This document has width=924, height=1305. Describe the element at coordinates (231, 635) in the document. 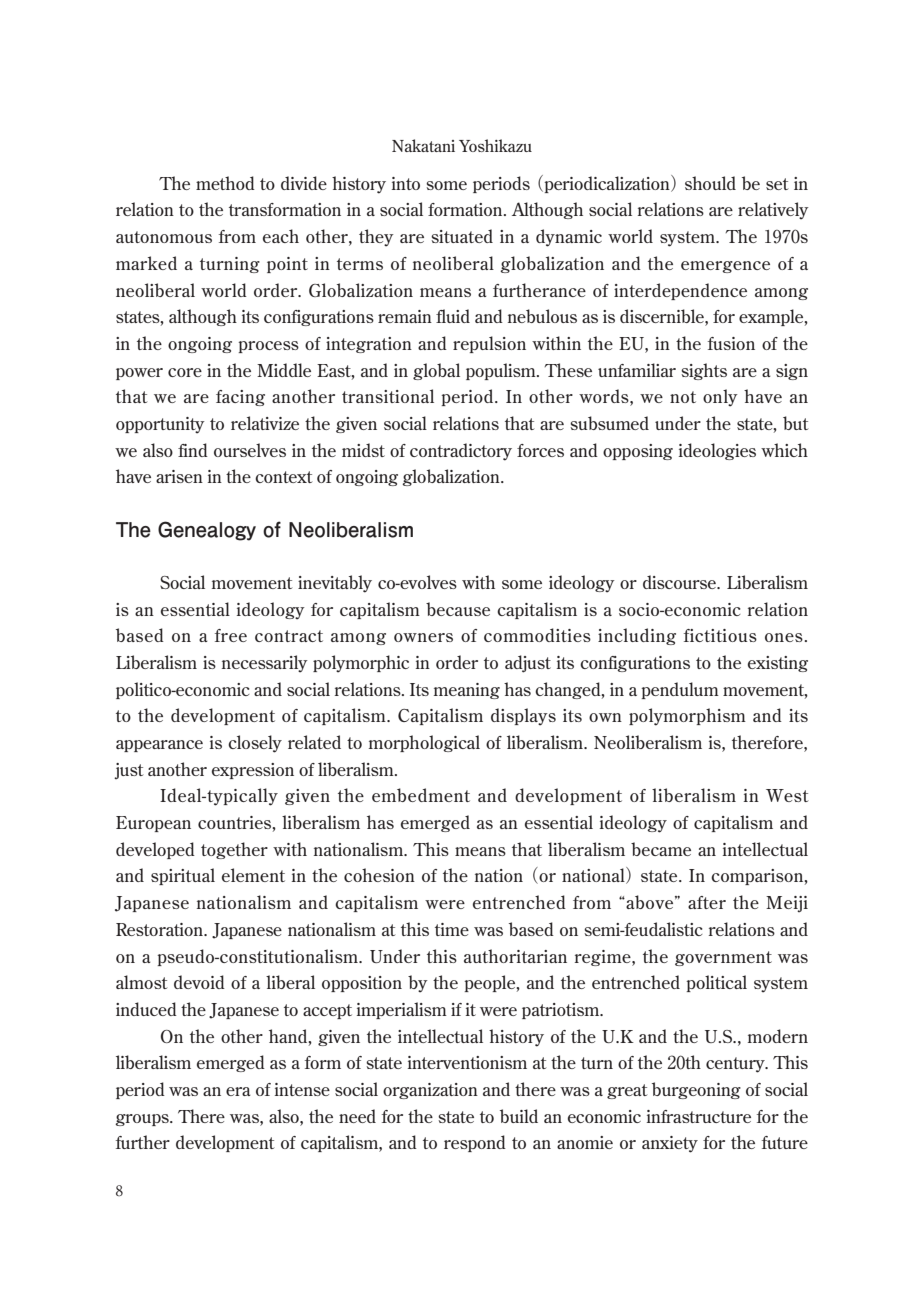

I see `free` at that location.
